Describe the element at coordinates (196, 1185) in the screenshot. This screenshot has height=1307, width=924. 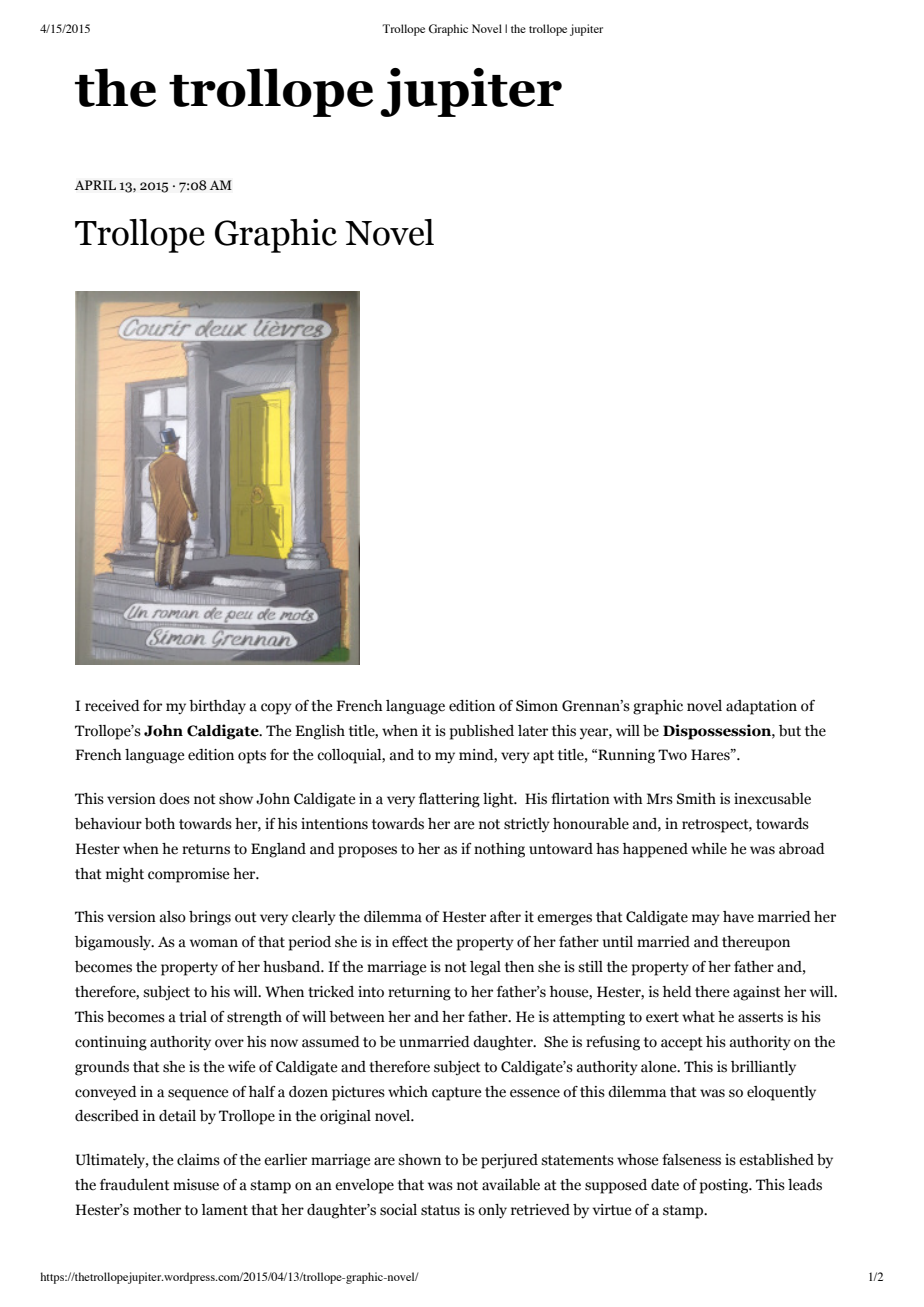
I see `misuse` at that location.
